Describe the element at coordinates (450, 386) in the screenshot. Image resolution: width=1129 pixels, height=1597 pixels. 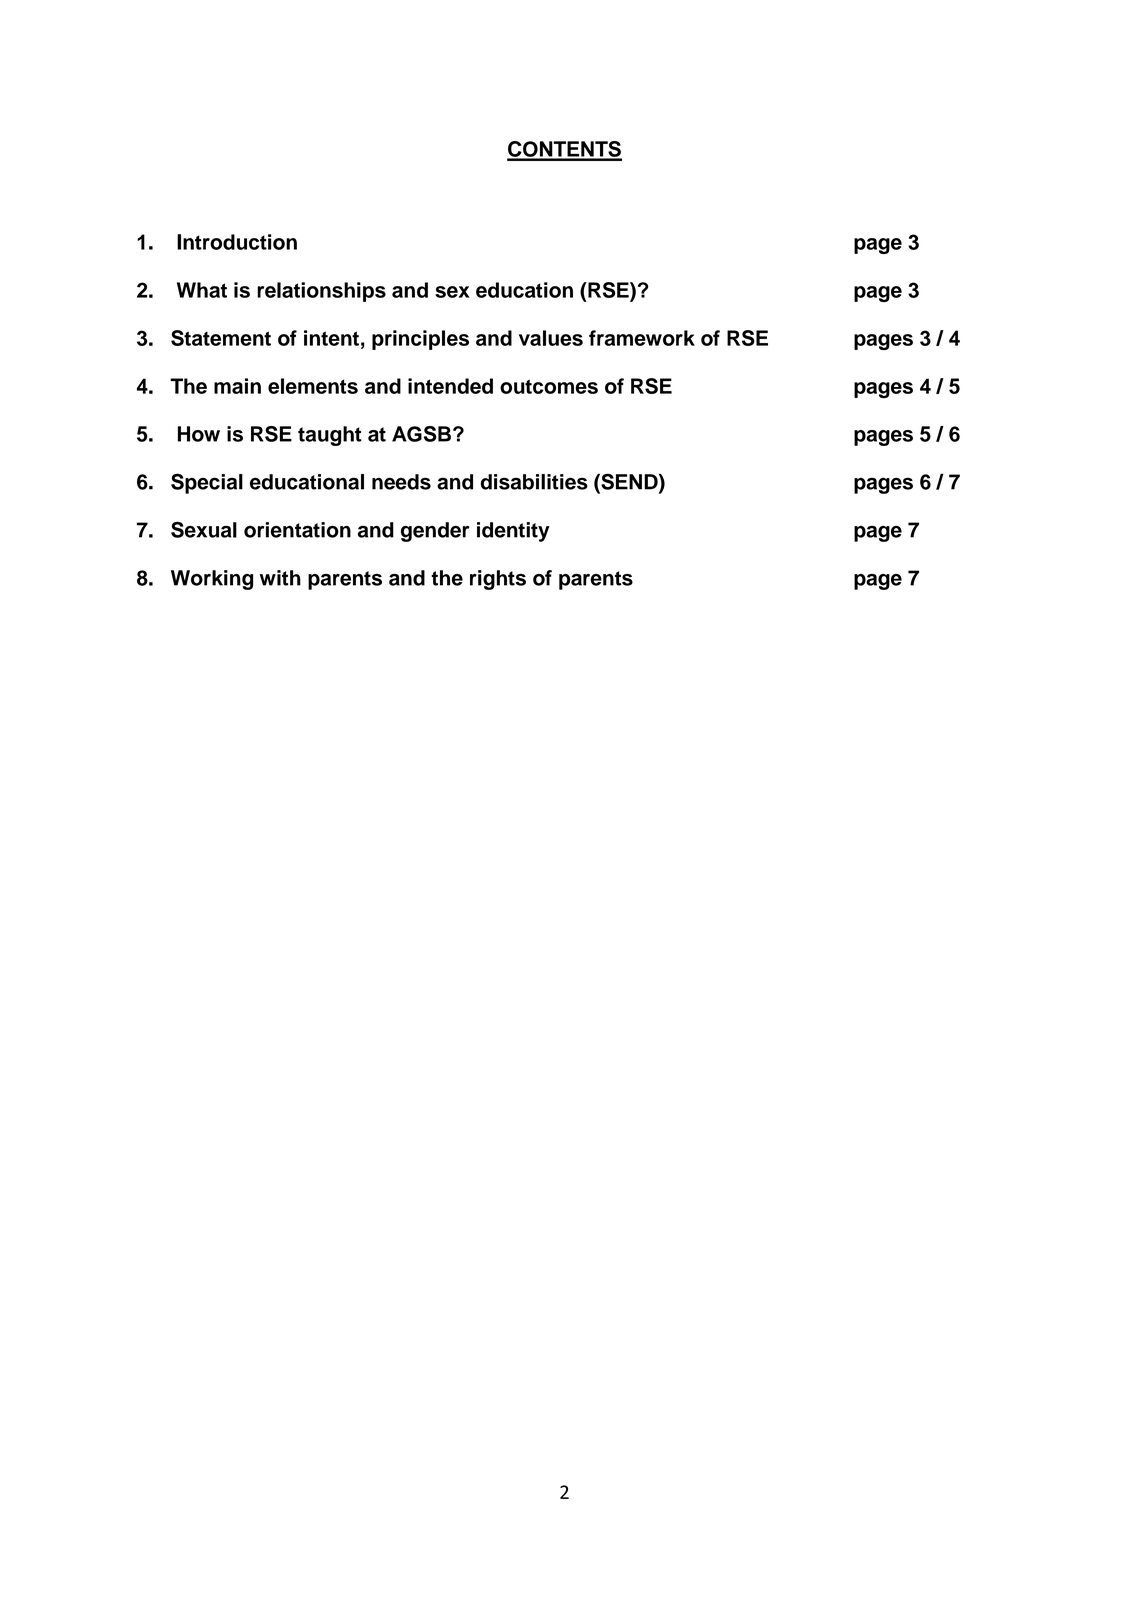
I see `intended` at that location.
